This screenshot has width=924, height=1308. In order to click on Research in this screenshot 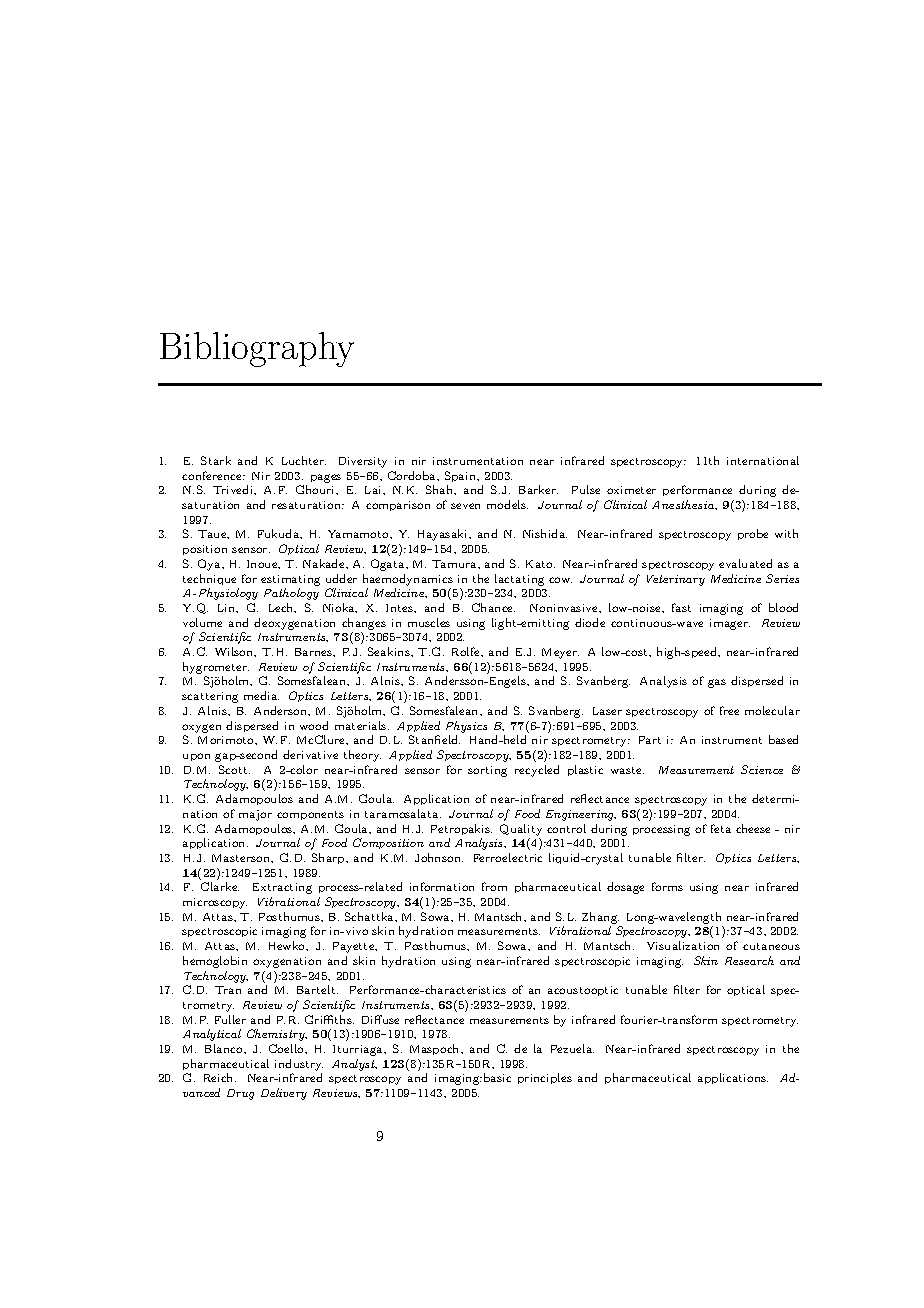, I will do `click(749, 960)`.
